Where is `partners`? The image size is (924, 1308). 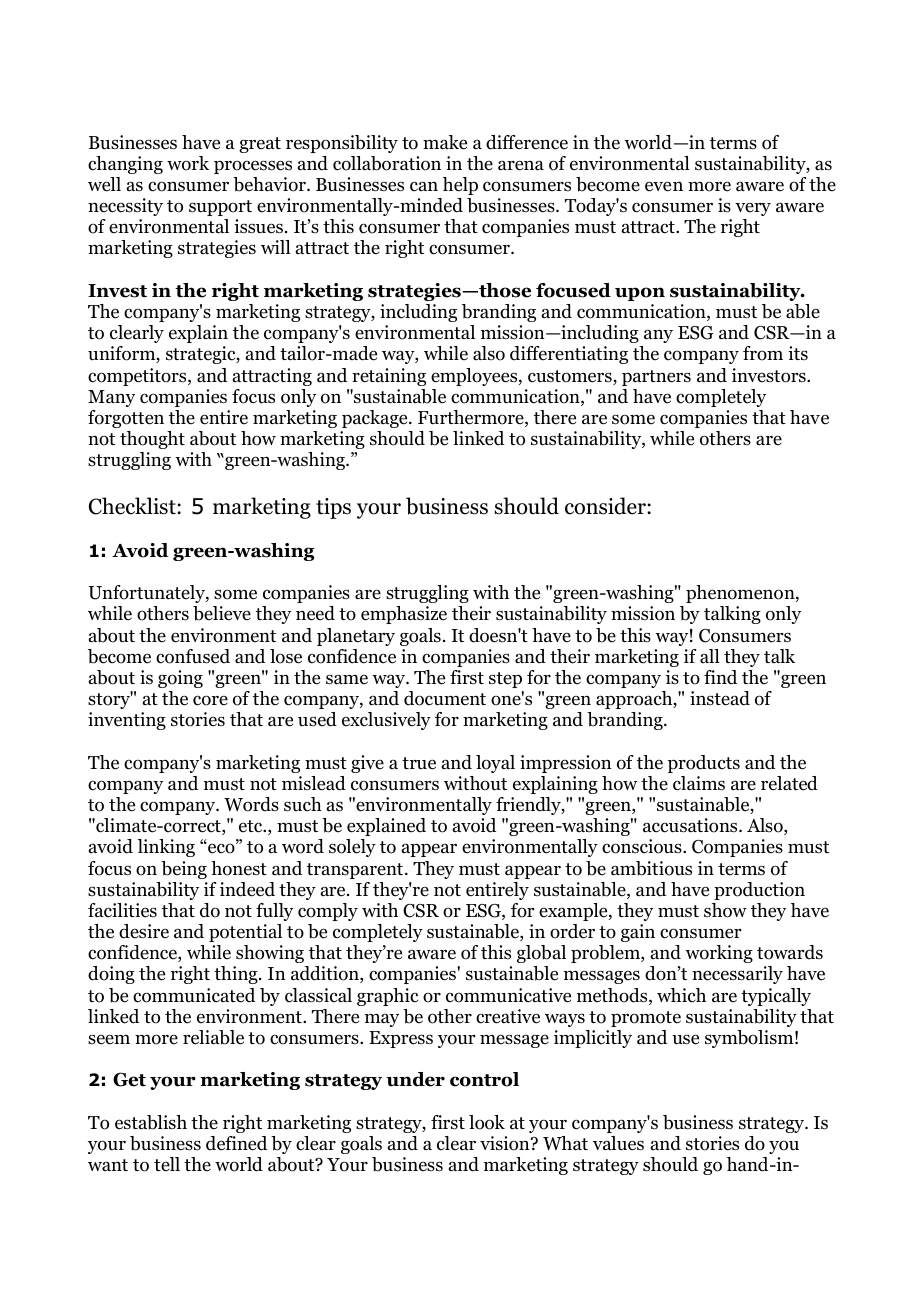
partners is located at coordinates (656, 378).
